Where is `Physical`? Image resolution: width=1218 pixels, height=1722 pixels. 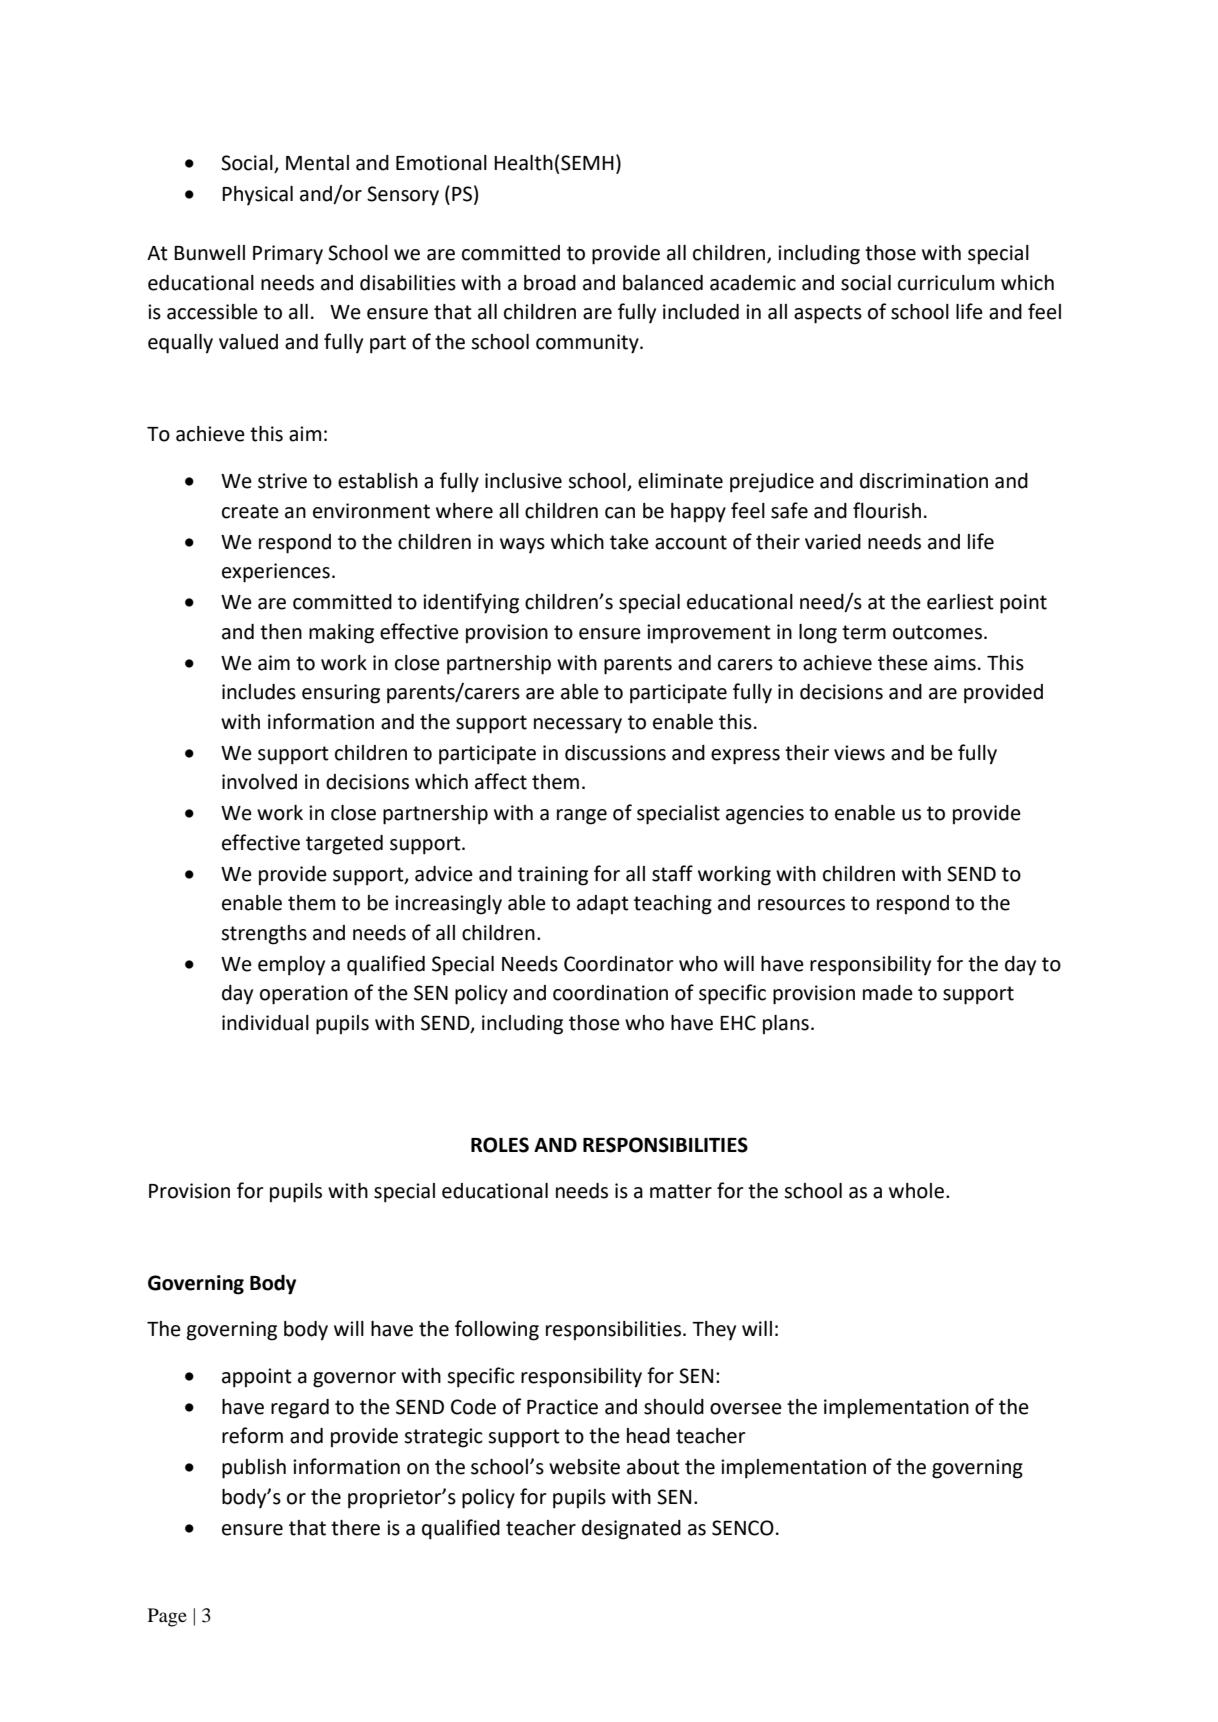
Physical is located at coordinates (257, 196).
